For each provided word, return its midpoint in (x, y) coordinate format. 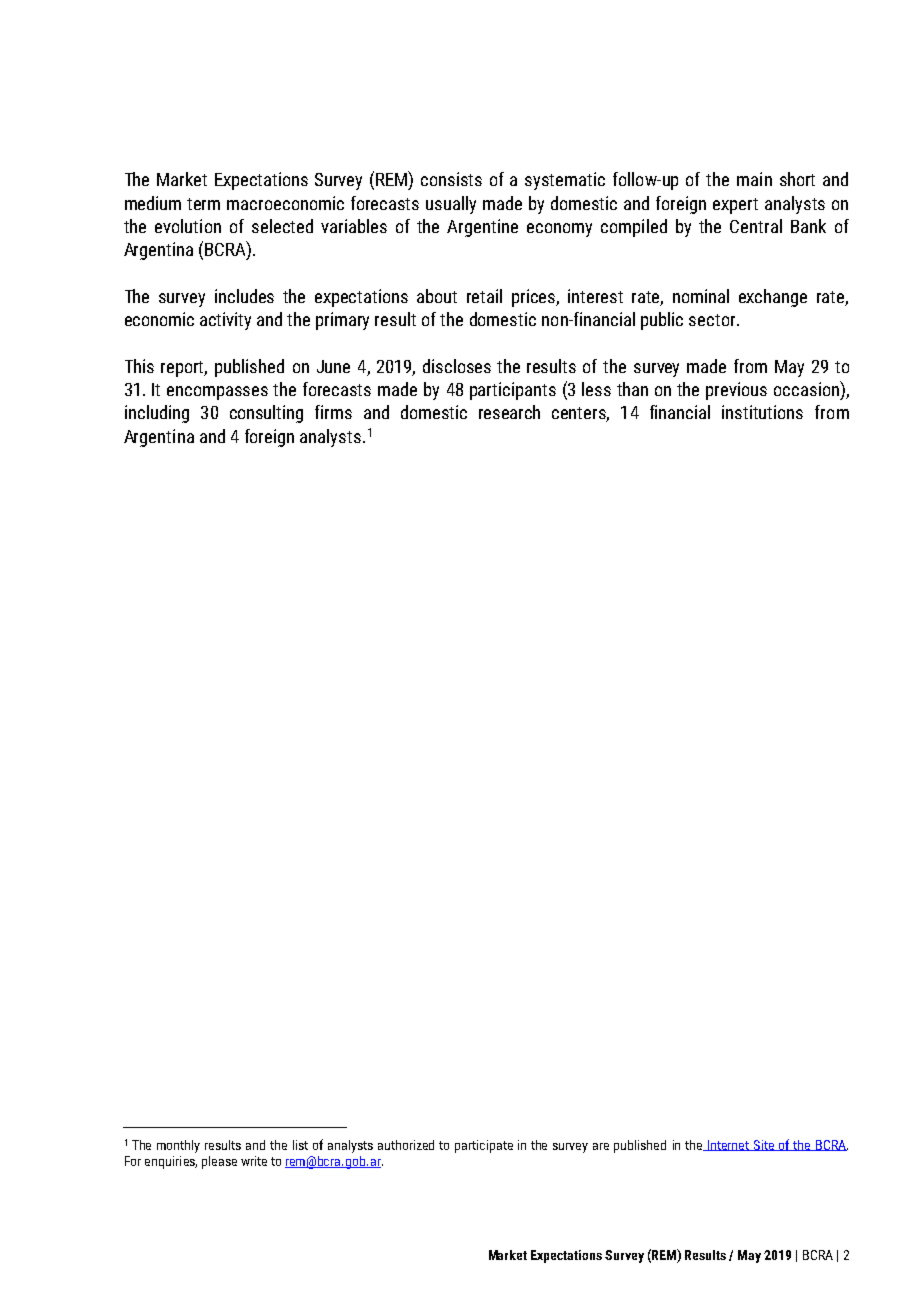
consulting (266, 414)
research (509, 412)
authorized (406, 1145)
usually (451, 205)
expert (735, 206)
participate (484, 1146)
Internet (728, 1145)
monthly (178, 1146)
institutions (762, 412)
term (203, 204)
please (219, 1162)
